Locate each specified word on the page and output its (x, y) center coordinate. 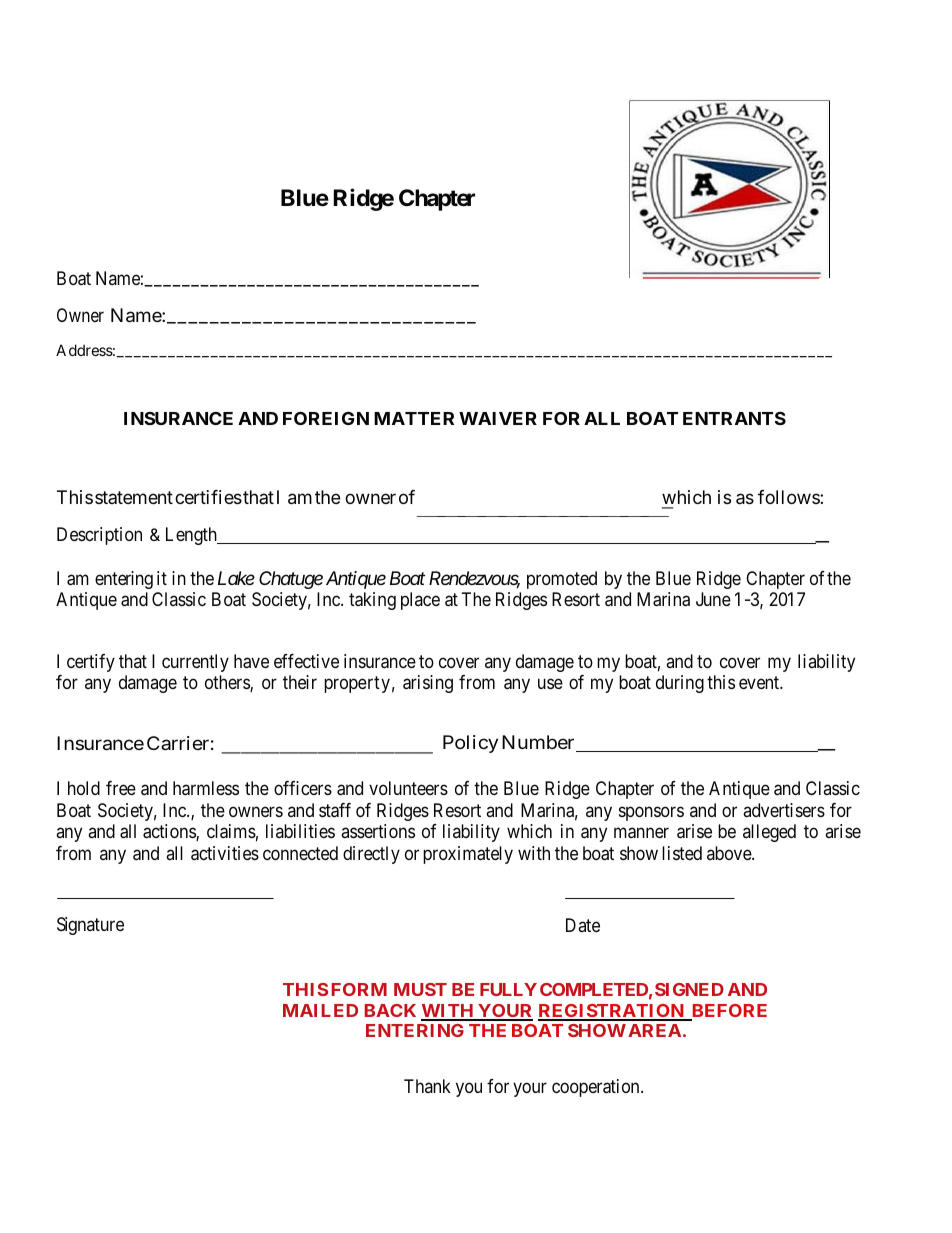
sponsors (651, 813)
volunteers (408, 788)
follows (789, 497)
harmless (206, 788)
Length (192, 536)
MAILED (320, 1010)
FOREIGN (326, 418)
